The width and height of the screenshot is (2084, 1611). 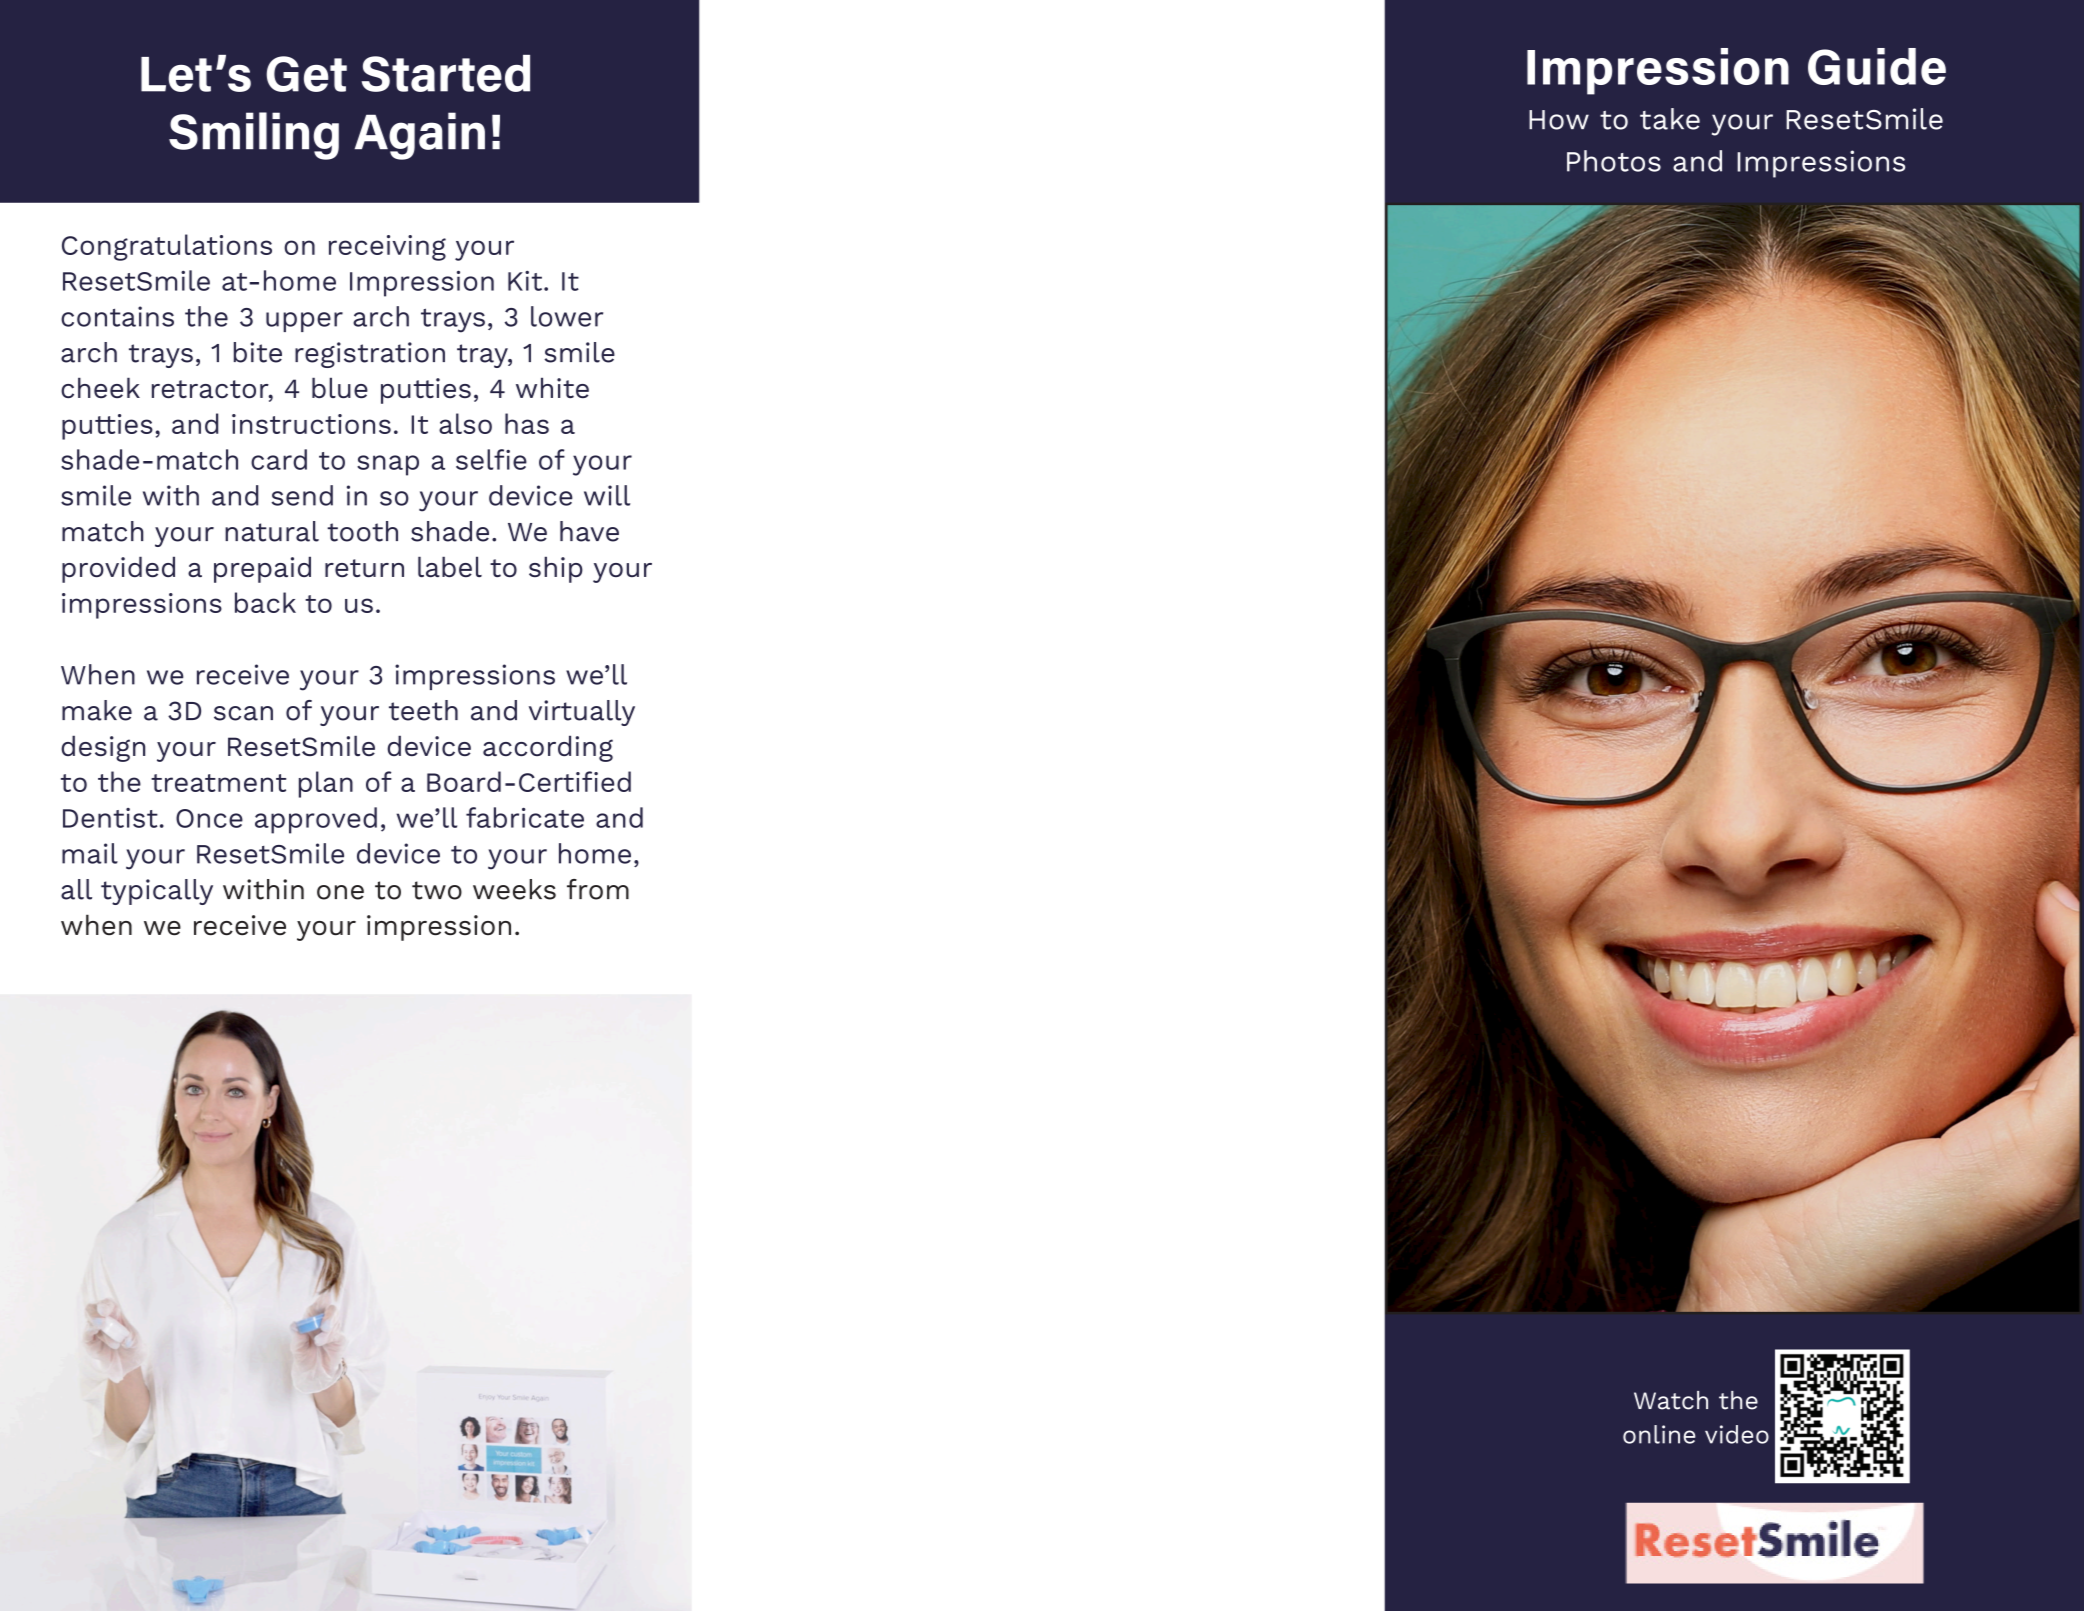 I want to click on according, so click(x=548, y=748).
